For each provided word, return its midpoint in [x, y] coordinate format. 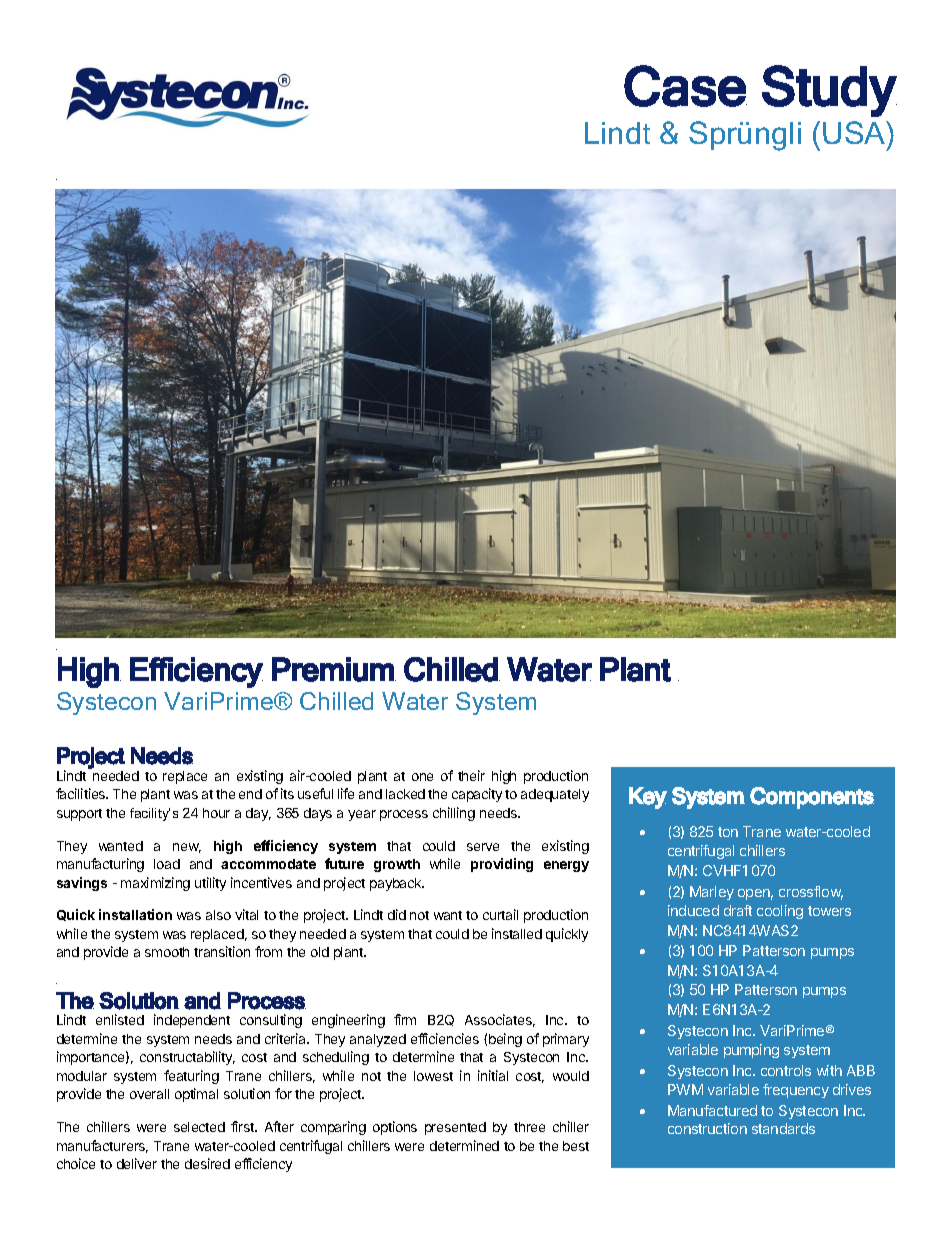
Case [685, 86]
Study [829, 91]
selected [199, 1127]
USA [855, 132]
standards [783, 1128]
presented [455, 1128]
